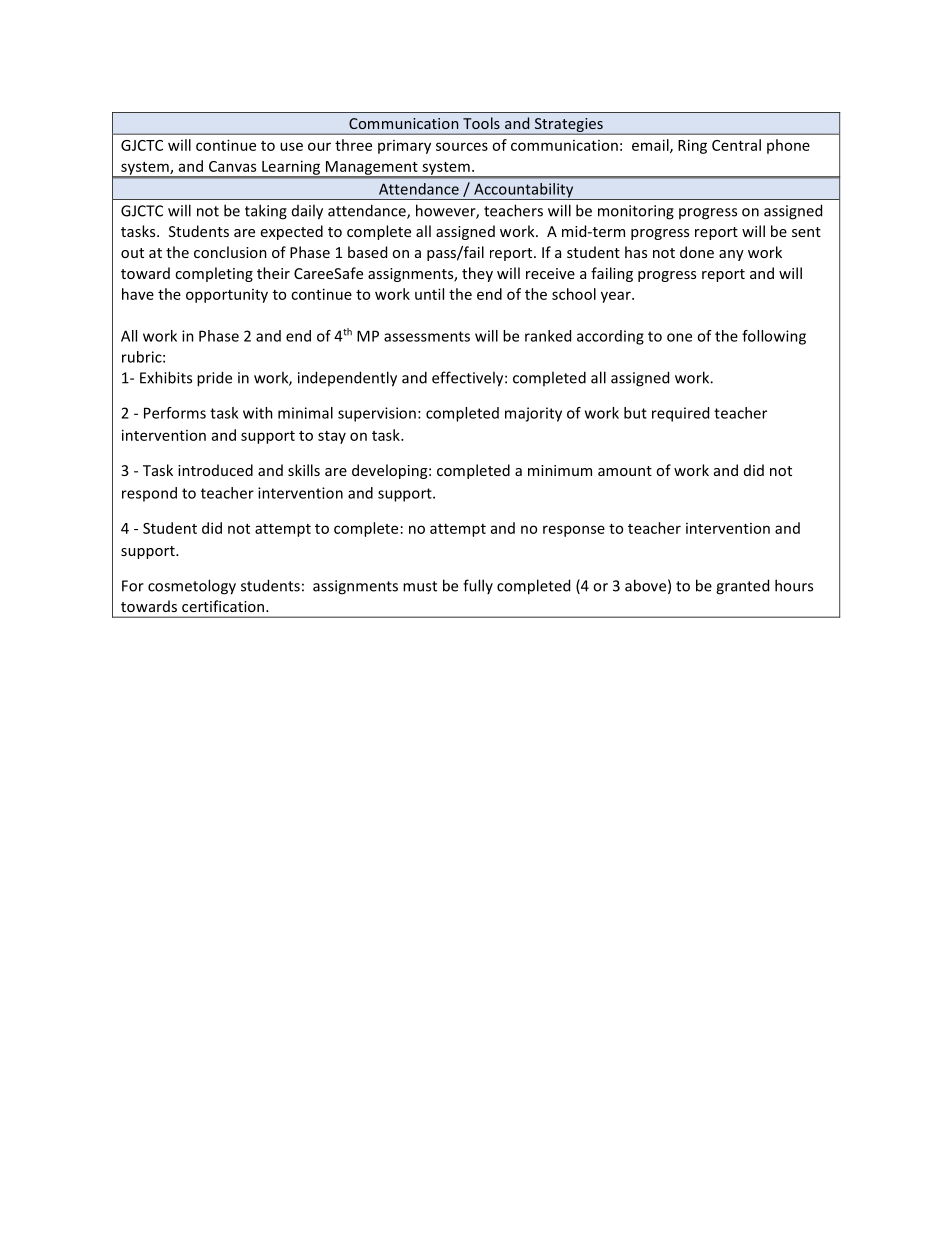  I want to click on granted, so click(742, 587).
